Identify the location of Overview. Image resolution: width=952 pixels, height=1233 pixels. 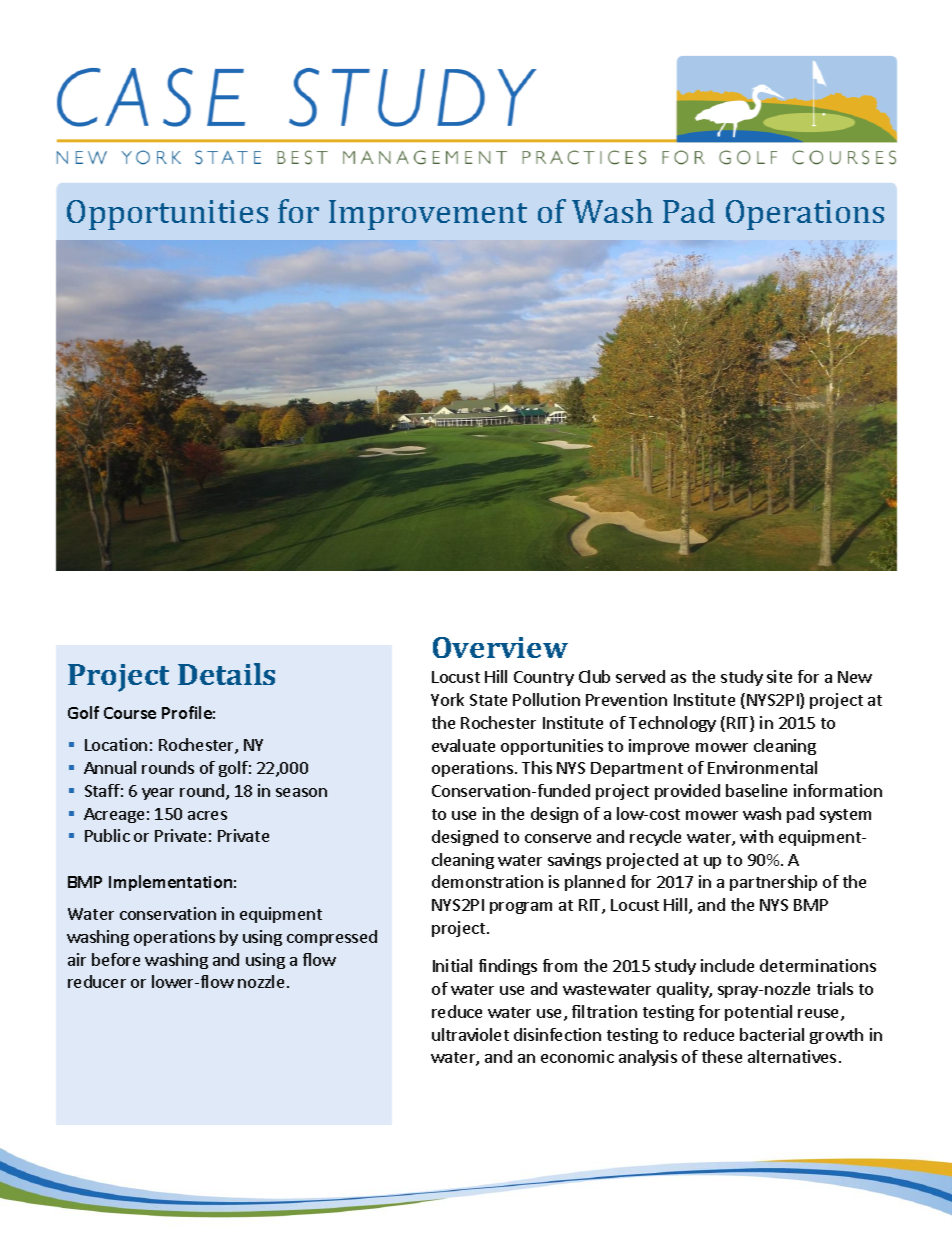
(500, 647).
